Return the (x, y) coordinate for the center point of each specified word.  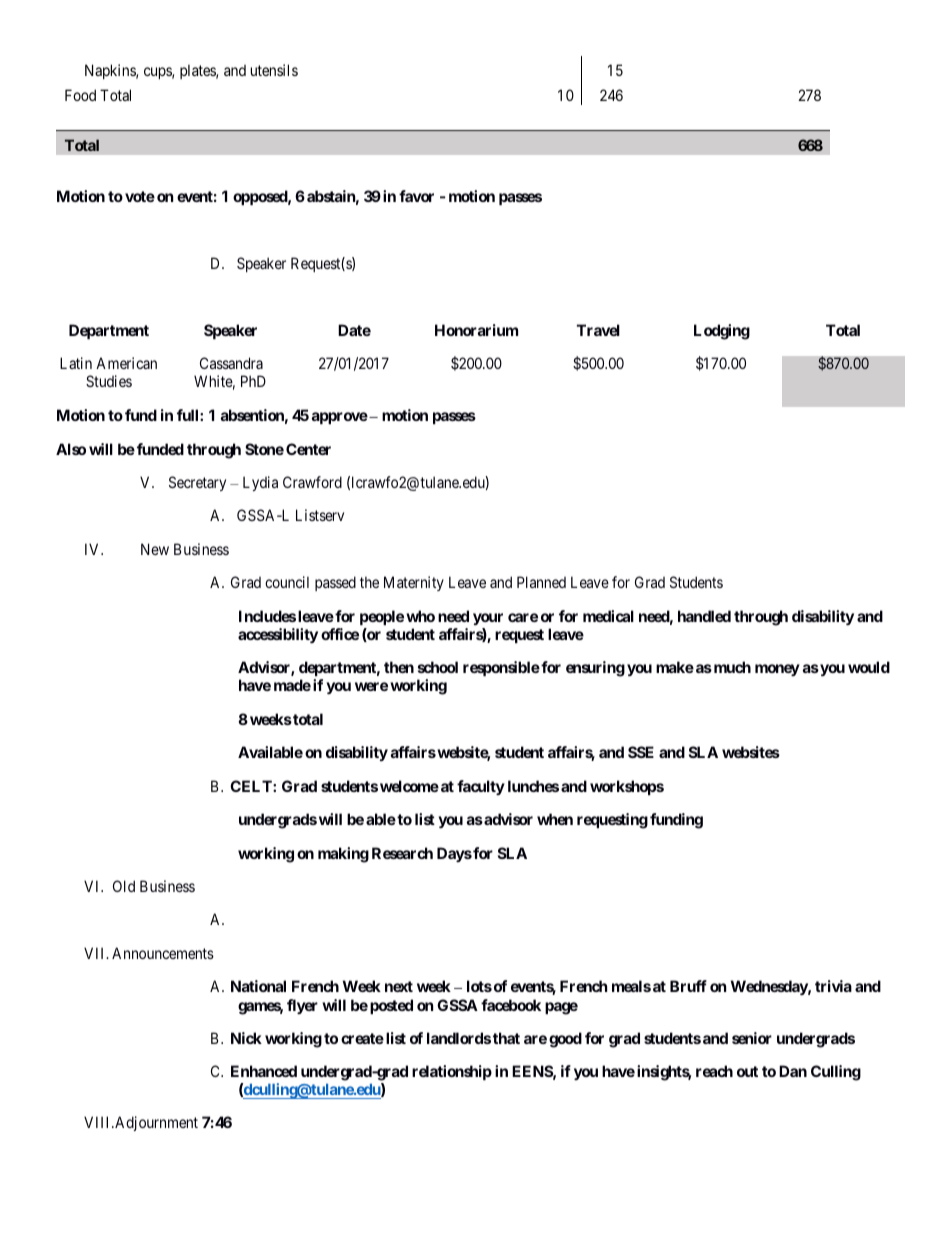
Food (80, 95)
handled (704, 616)
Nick (246, 1038)
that (506, 1038)
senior (752, 1038)
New (155, 549)
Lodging (722, 332)
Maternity (414, 583)
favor (416, 196)
